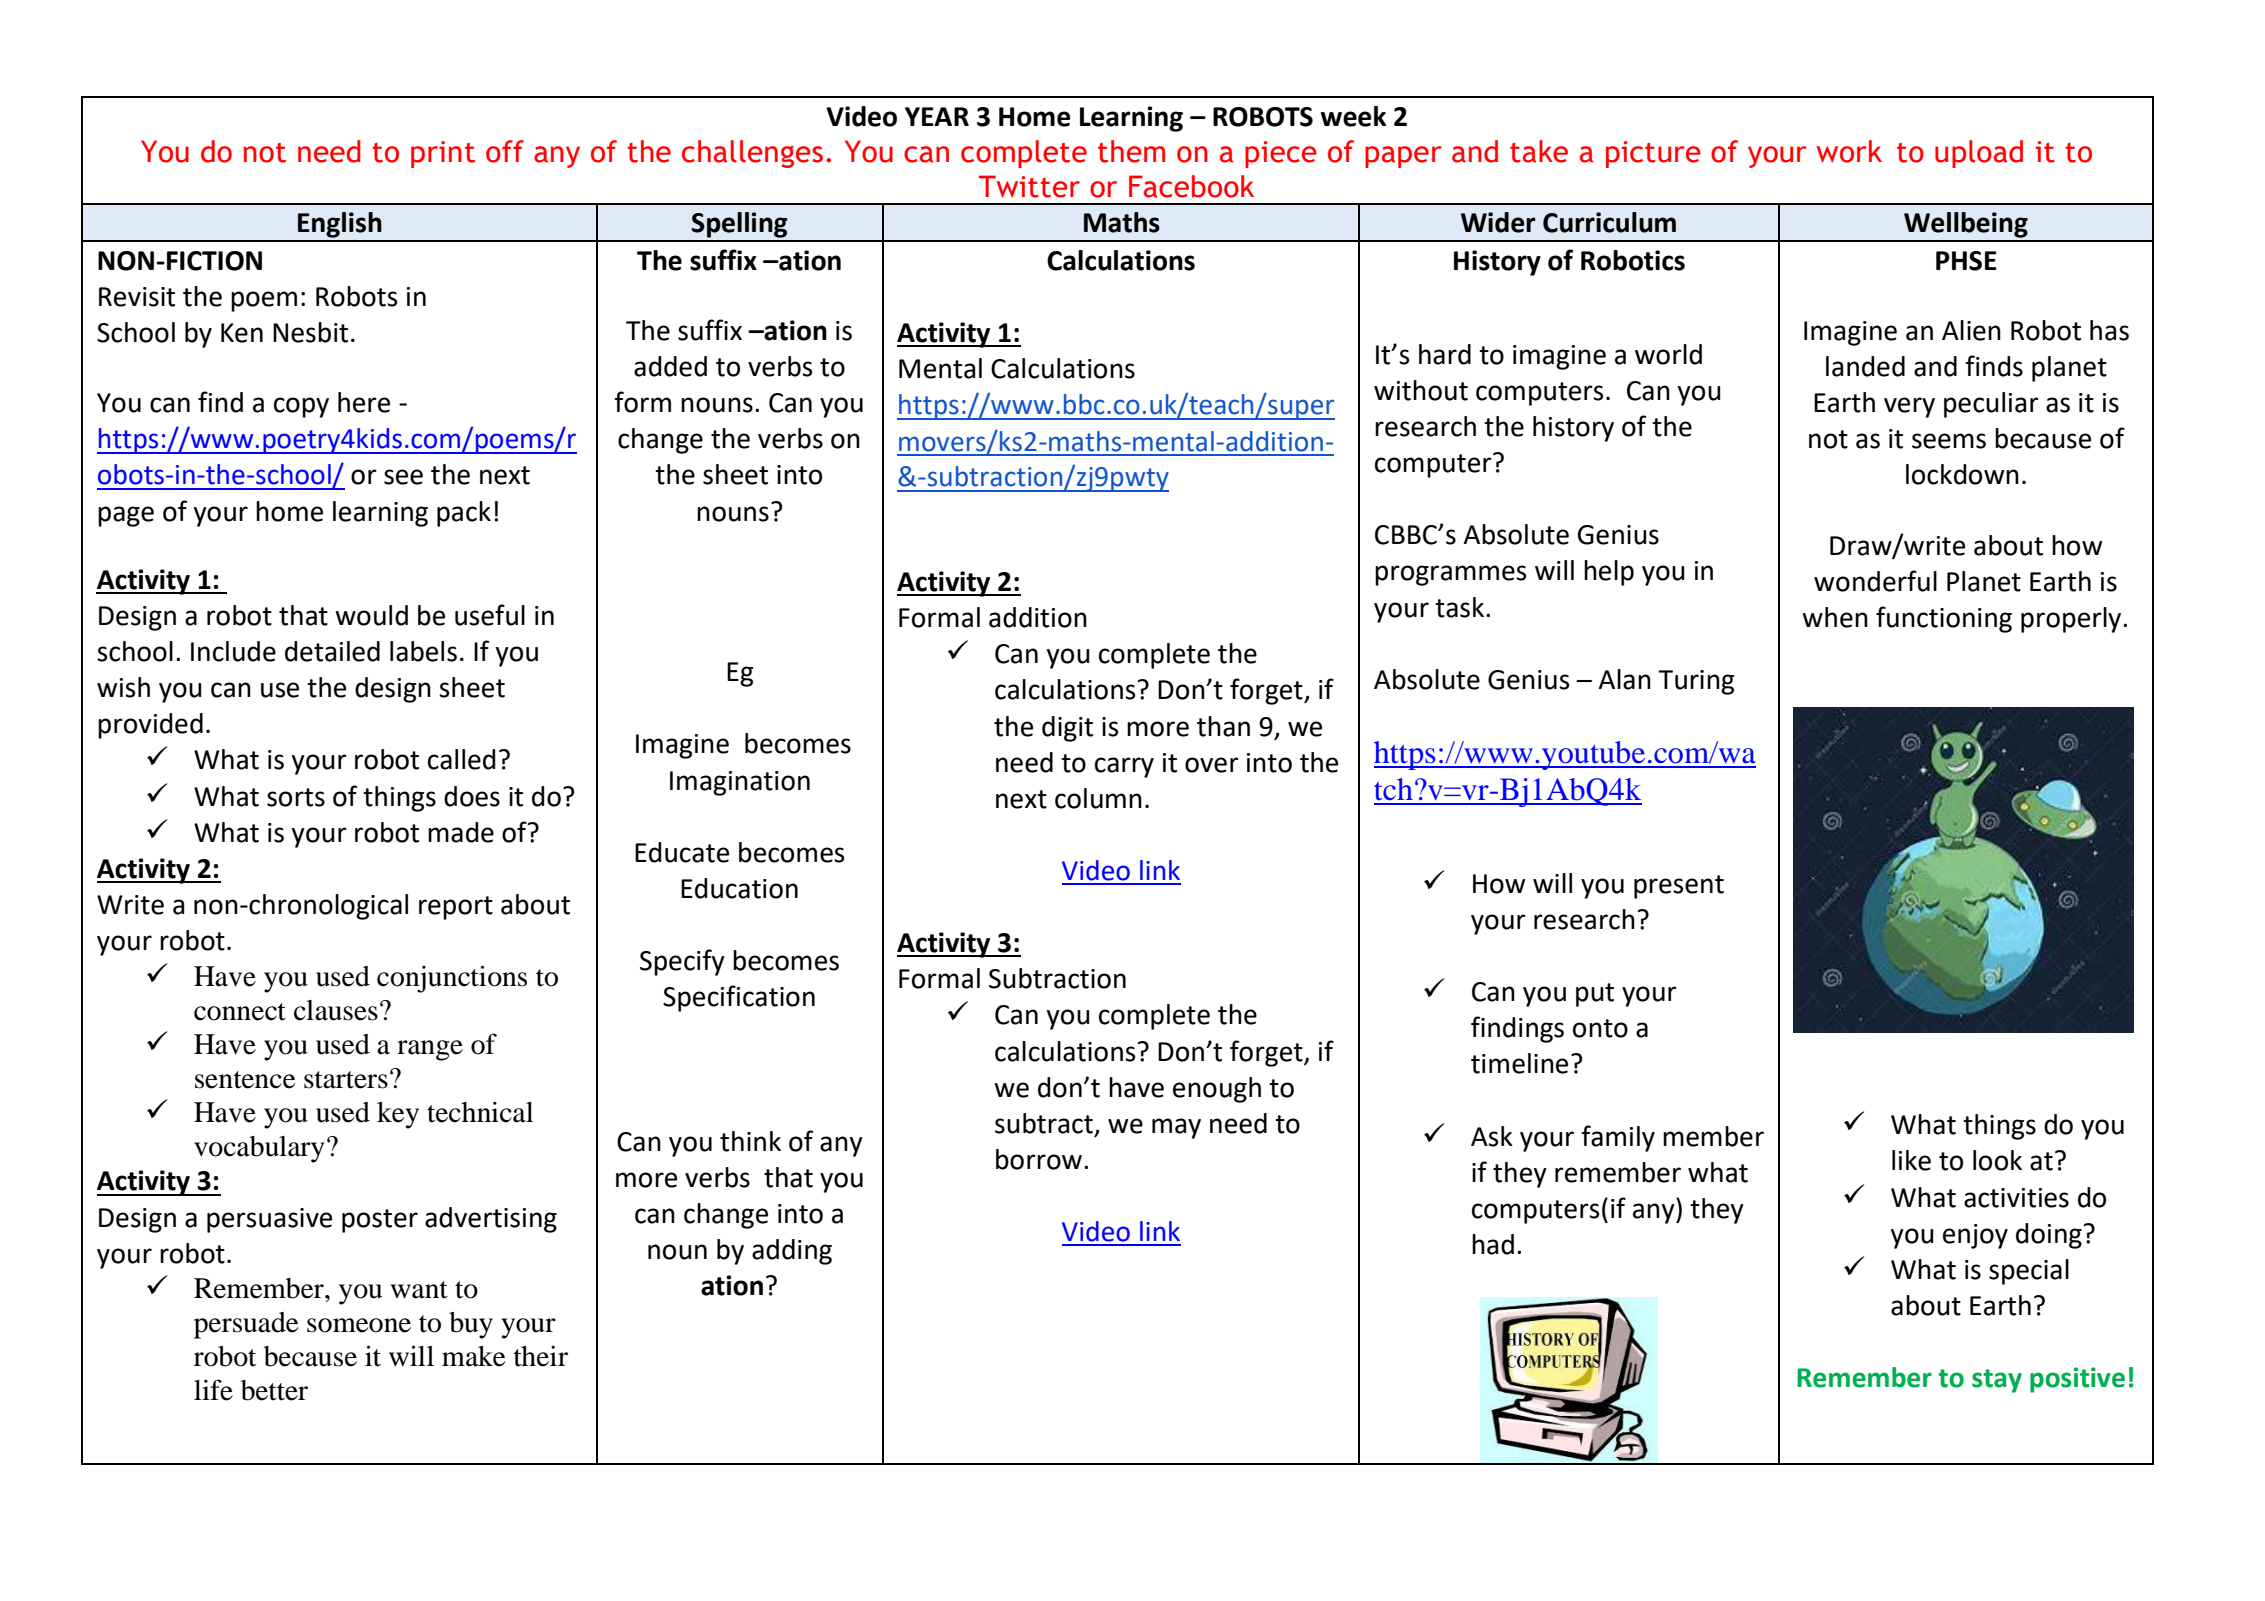 The width and height of the screenshot is (2265, 1601). I want to click on copy, so click(301, 407).
